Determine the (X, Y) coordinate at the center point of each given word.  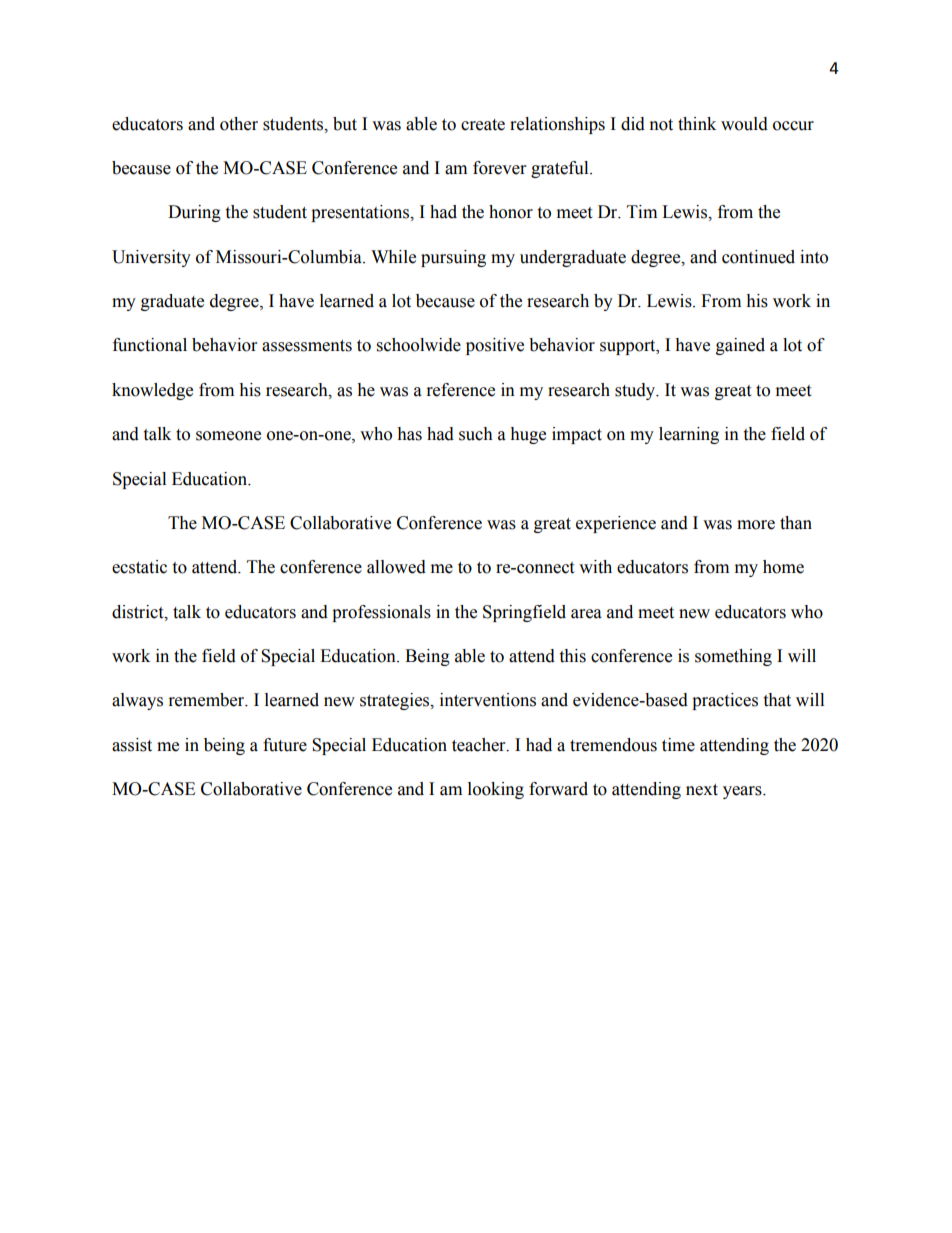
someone (228, 436)
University (151, 258)
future (285, 745)
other (239, 124)
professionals (381, 613)
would (744, 124)
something (733, 657)
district (139, 612)
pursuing (453, 258)
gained (740, 346)
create (483, 125)
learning (689, 435)
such (476, 434)
